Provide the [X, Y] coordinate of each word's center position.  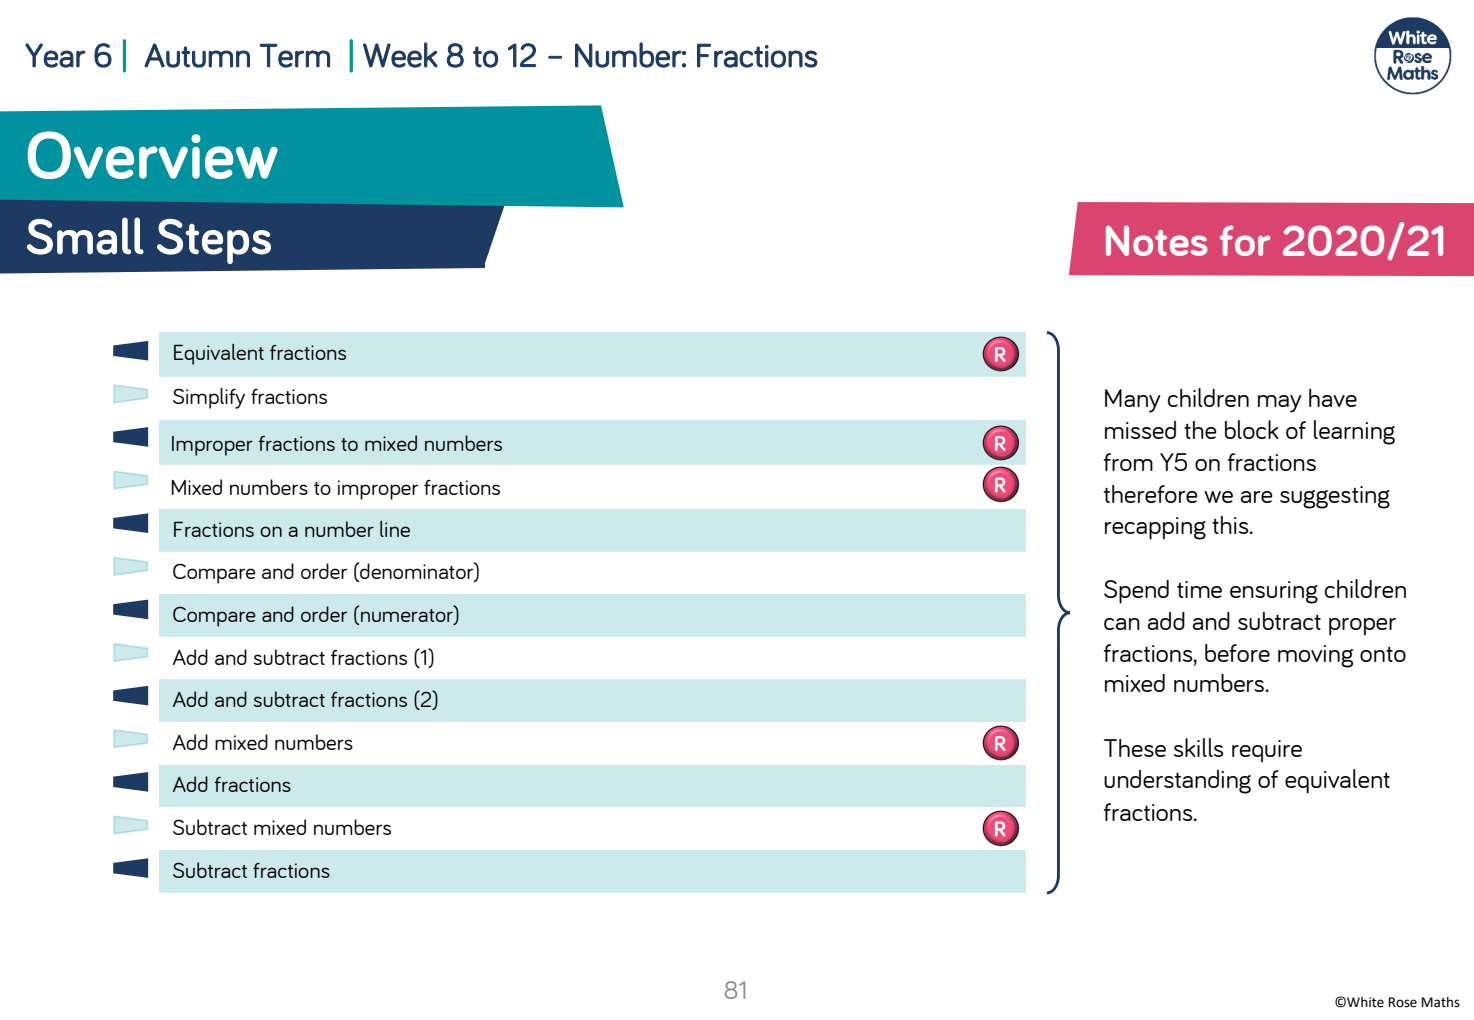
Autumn [197, 55]
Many [1132, 401]
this [1231, 525]
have [1333, 398]
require [1267, 751]
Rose [1402, 1002]
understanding [1177, 782]
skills [1198, 747]
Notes [1157, 240]
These [1135, 748]
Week [400, 55]
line [395, 529]
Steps [214, 241]
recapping [1155, 528]
